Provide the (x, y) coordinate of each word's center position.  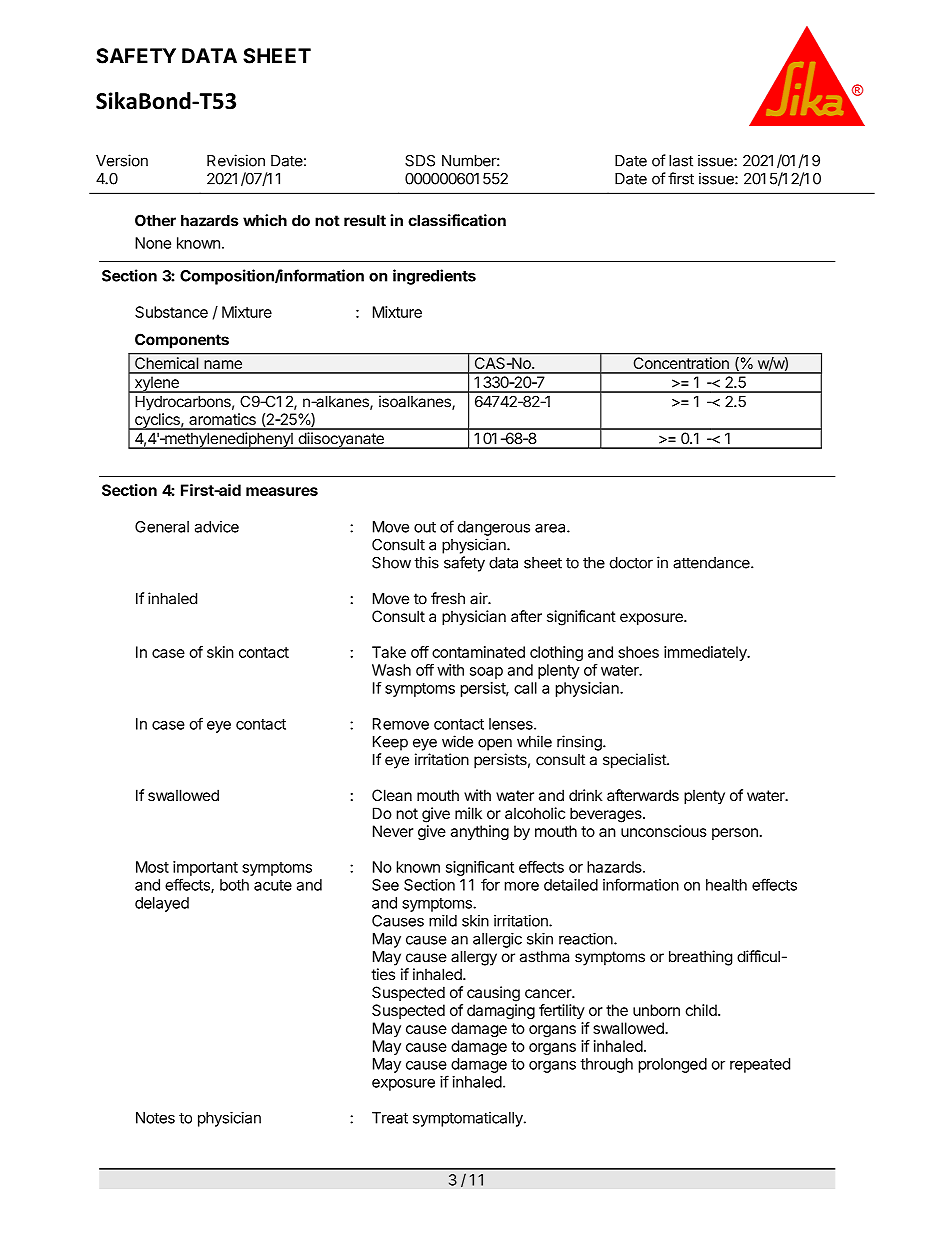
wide (457, 741)
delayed (162, 904)
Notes (155, 1118)
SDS (420, 161)
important (205, 868)
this (426, 562)
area (551, 528)
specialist (635, 761)
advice (217, 527)
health (726, 885)
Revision (236, 160)
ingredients (434, 277)
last (681, 161)
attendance (712, 563)
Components (182, 341)
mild (443, 920)
